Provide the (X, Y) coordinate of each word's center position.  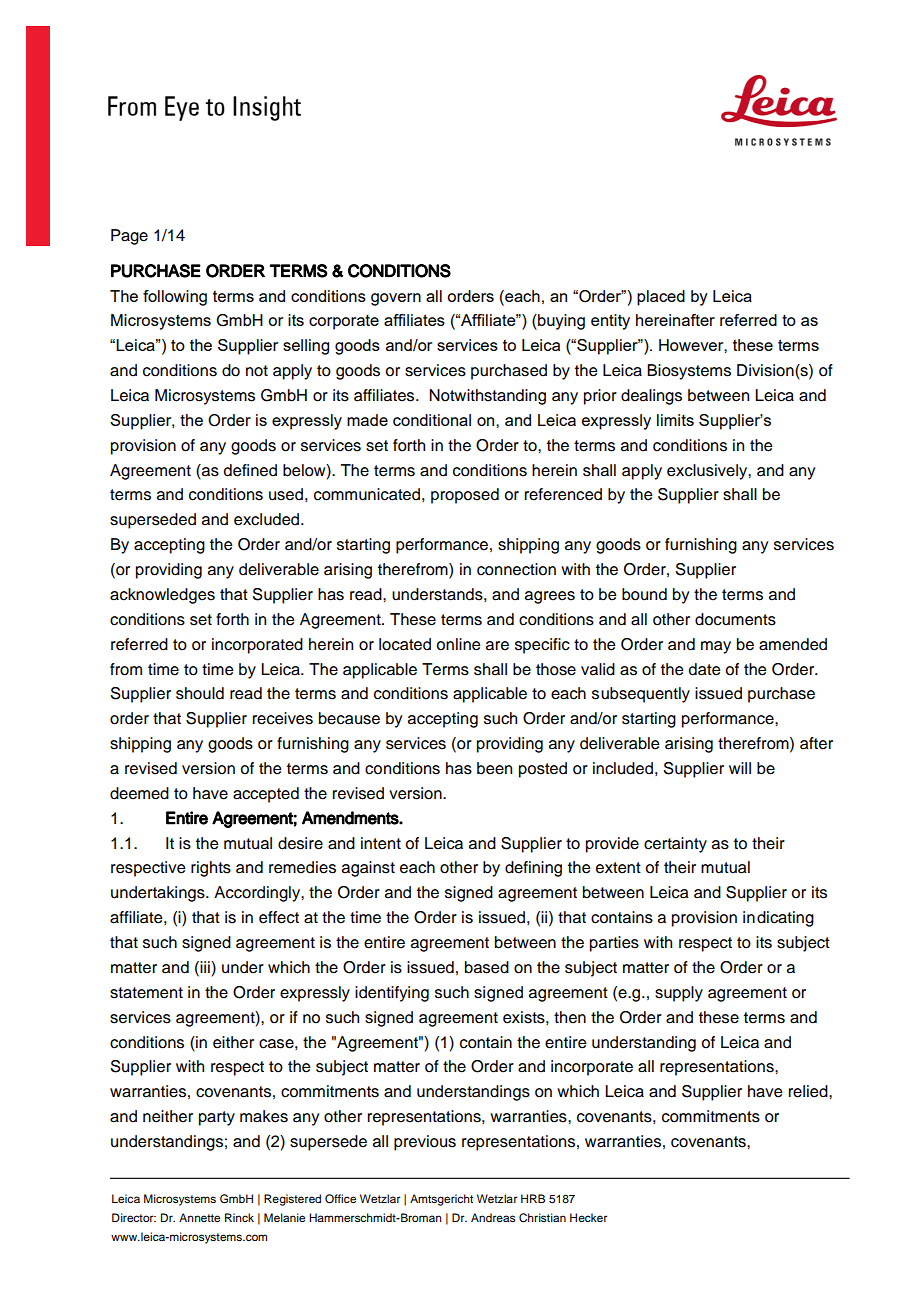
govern (396, 299)
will (740, 768)
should (200, 693)
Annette (199, 1217)
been (494, 768)
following (175, 298)
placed (661, 298)
